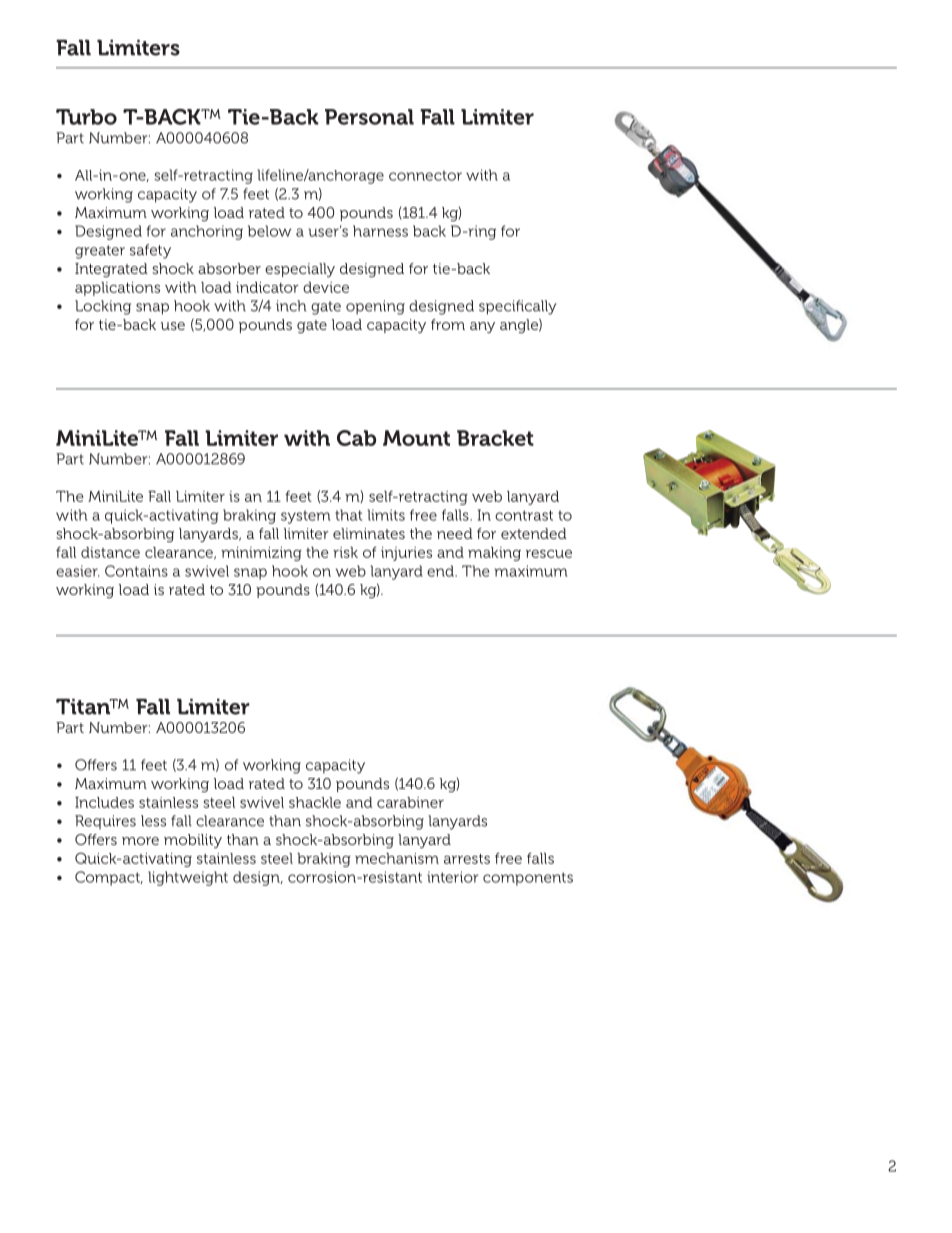  Describe the element at coordinates (448, 324) in the screenshot. I see `from` at that location.
